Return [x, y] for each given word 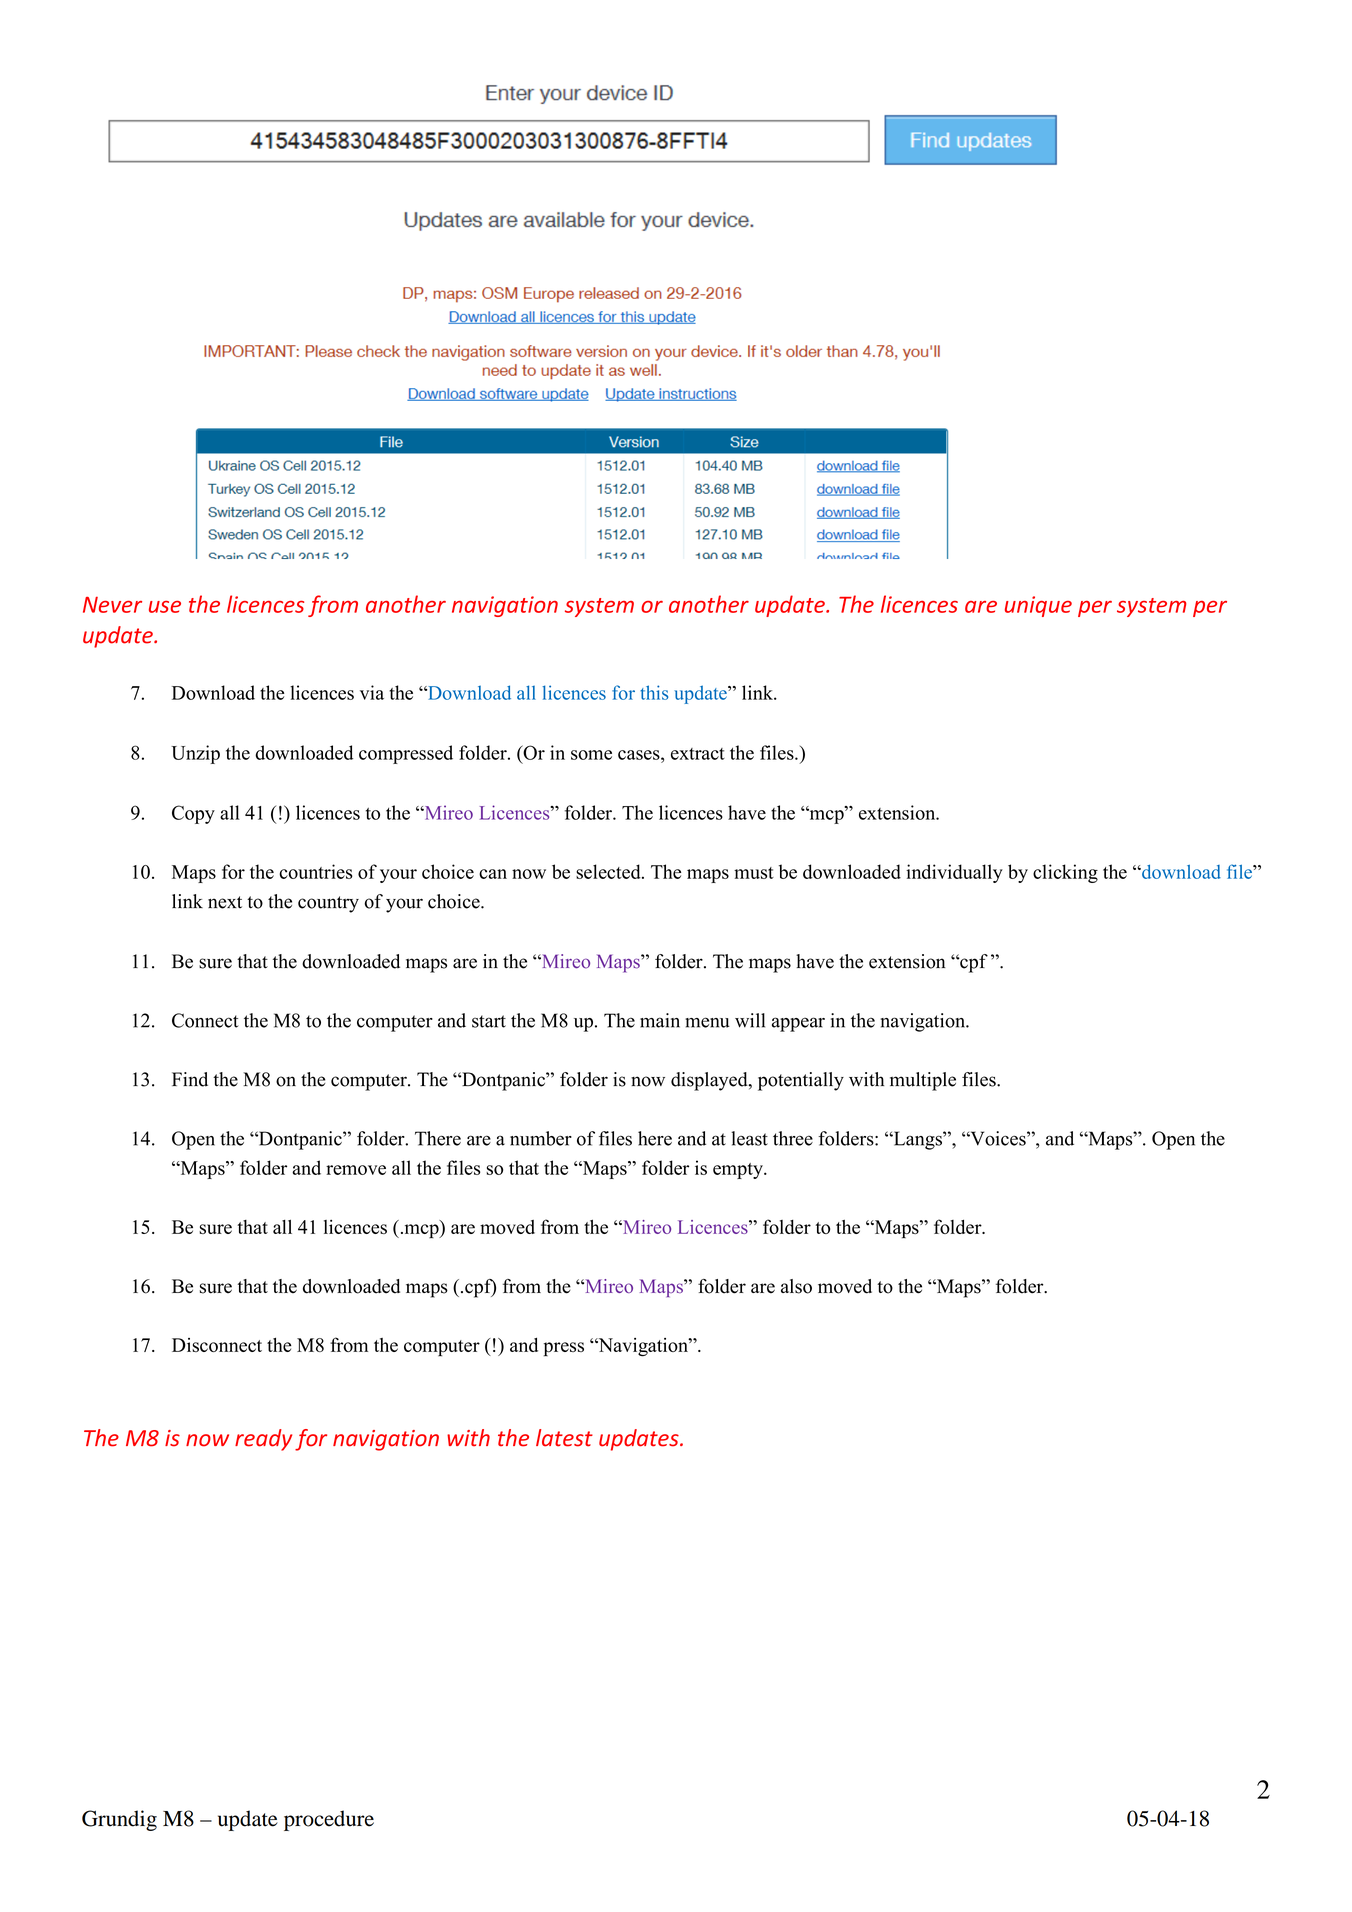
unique [1038, 606]
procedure [329, 1820]
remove [356, 1170]
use [165, 607]
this [654, 692]
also [796, 1286]
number [541, 1138]
